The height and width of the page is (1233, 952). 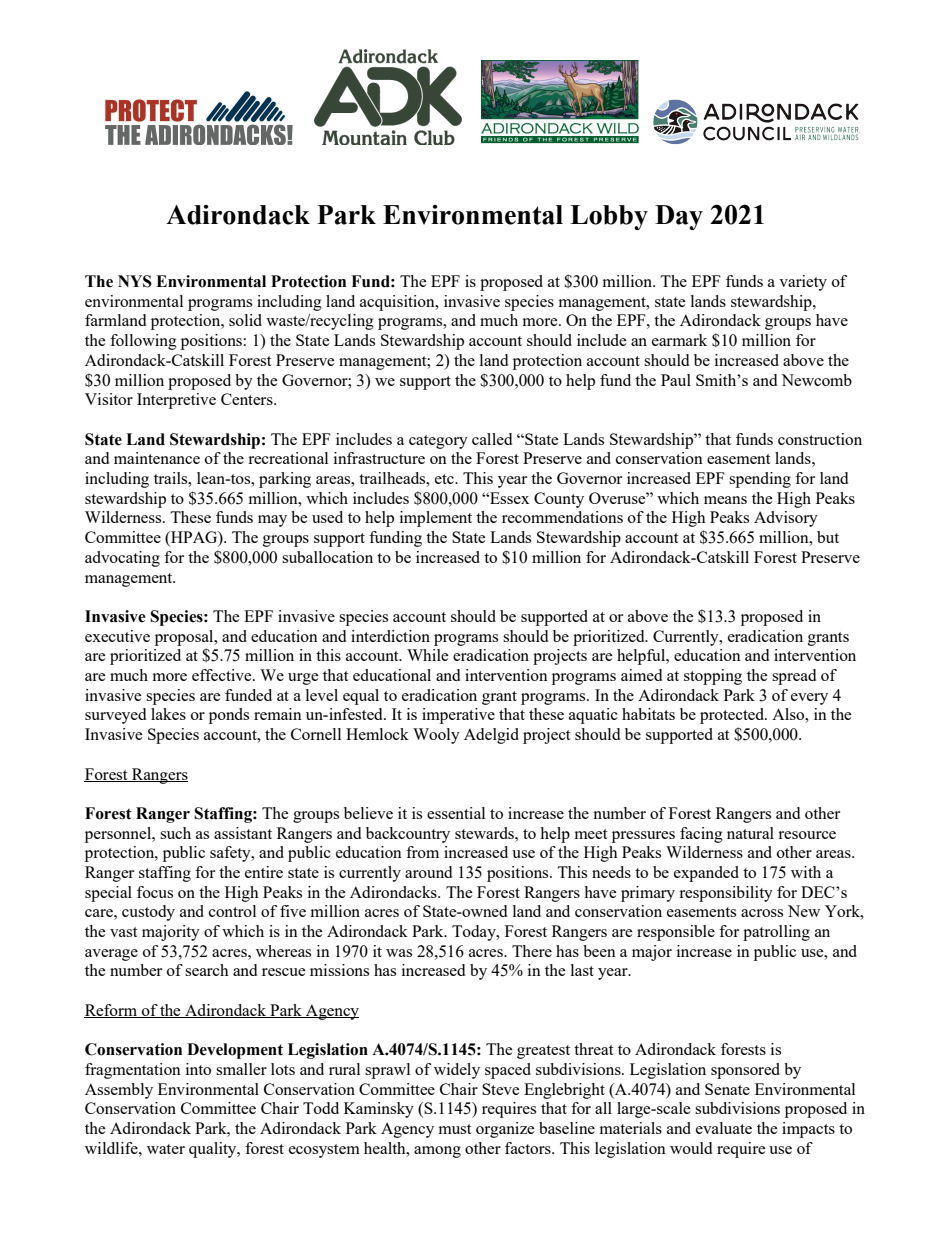 What do you see at coordinates (609, 217) in the page?
I see `Lobby` at bounding box center [609, 217].
